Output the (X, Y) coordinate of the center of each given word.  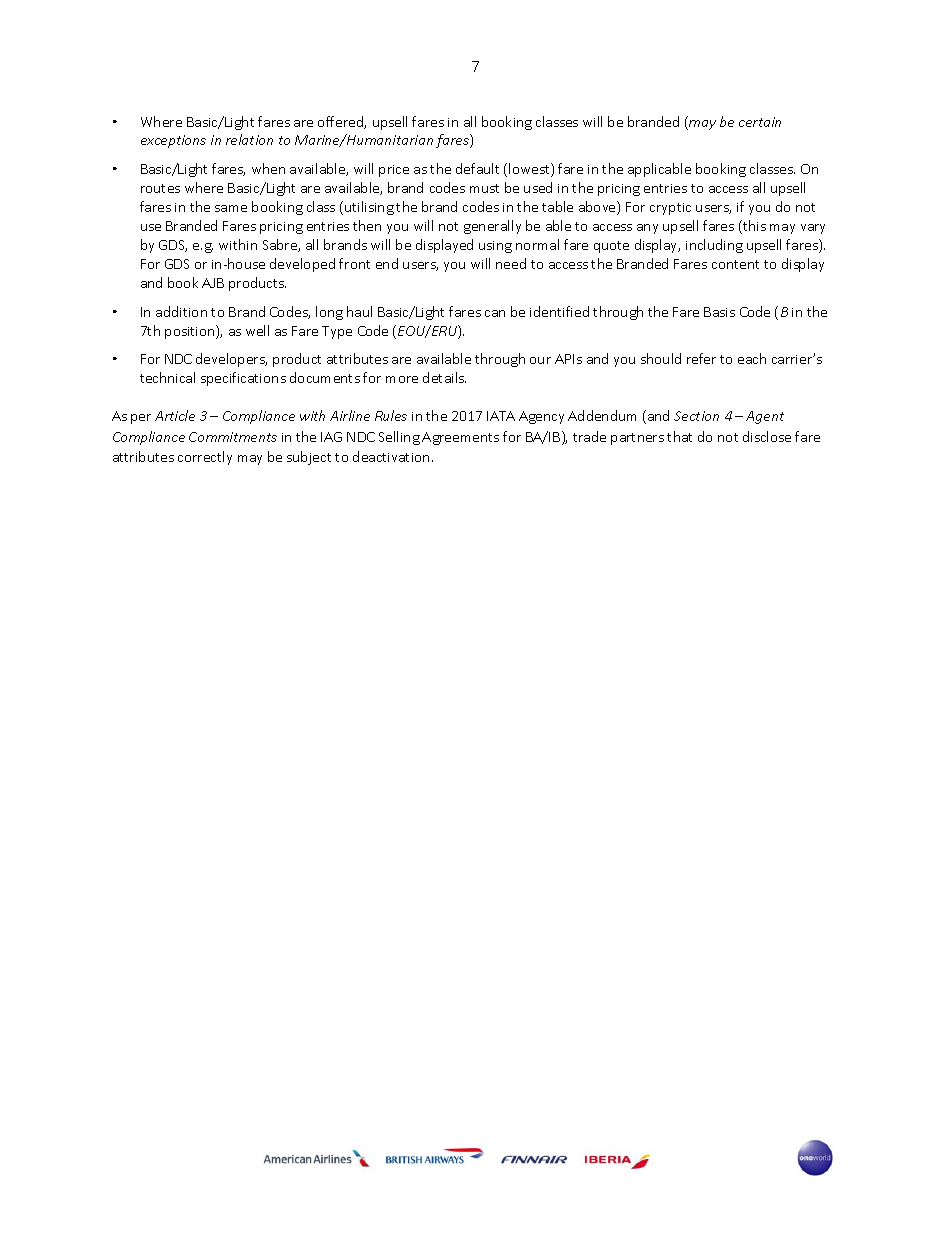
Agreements (460, 438)
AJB (213, 283)
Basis (719, 312)
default (477, 168)
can (495, 313)
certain (760, 122)
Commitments (233, 437)
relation (249, 139)
